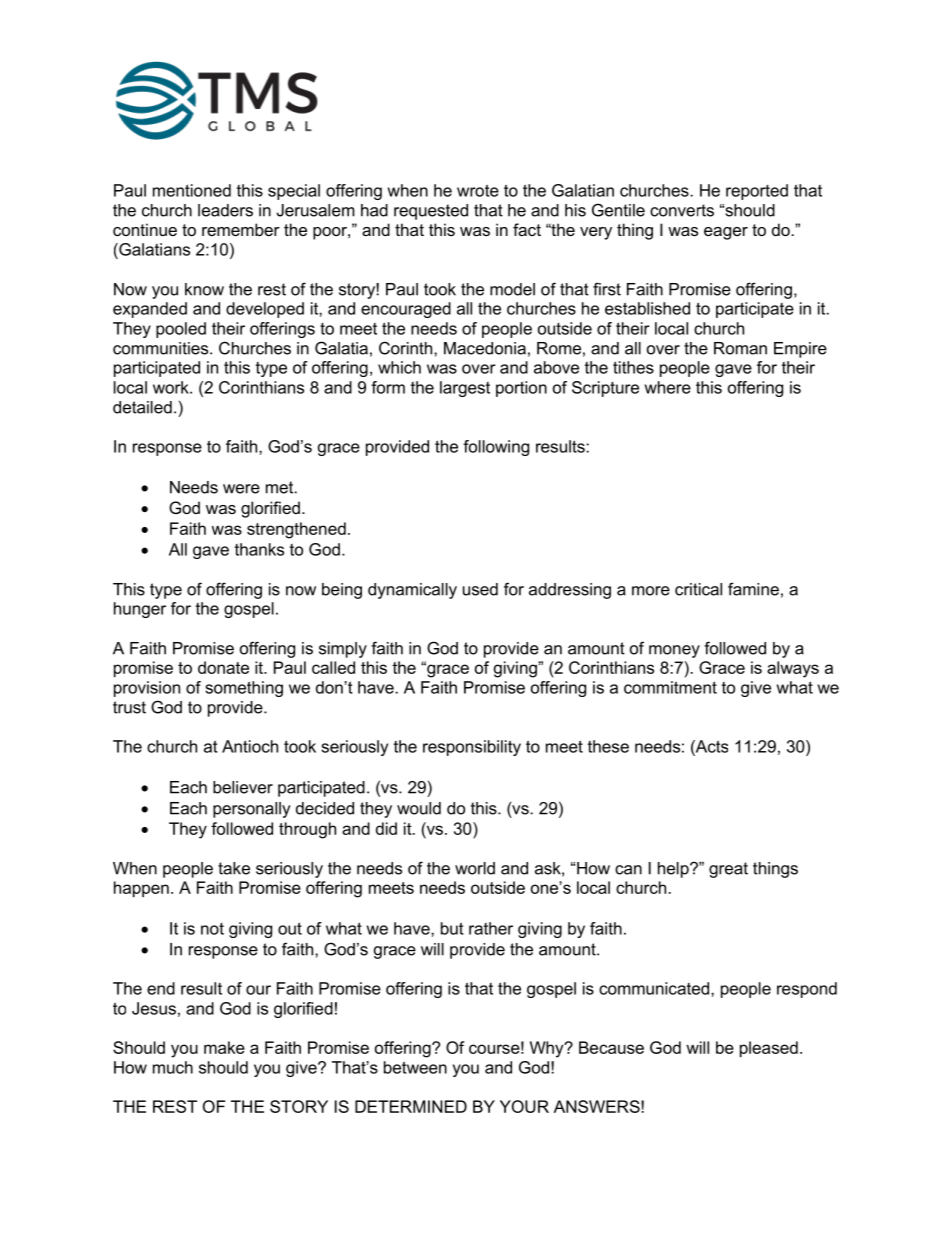 This screenshot has width=952, height=1233. What do you see at coordinates (480, 589) in the screenshot?
I see `used` at bounding box center [480, 589].
